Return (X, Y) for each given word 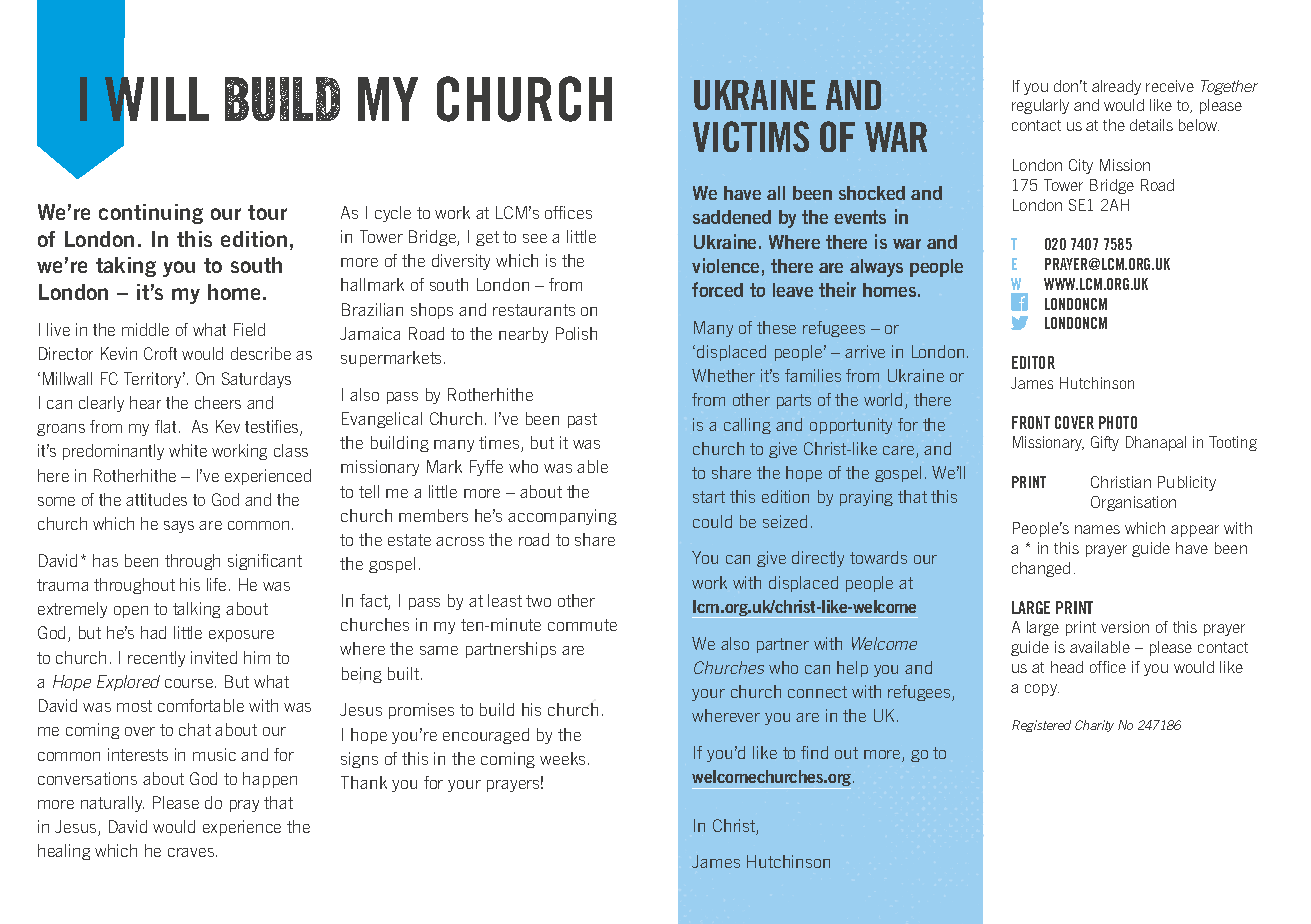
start (709, 497)
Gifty (1105, 443)
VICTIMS (751, 136)
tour (267, 212)
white (188, 450)
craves (192, 852)
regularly (1040, 106)
